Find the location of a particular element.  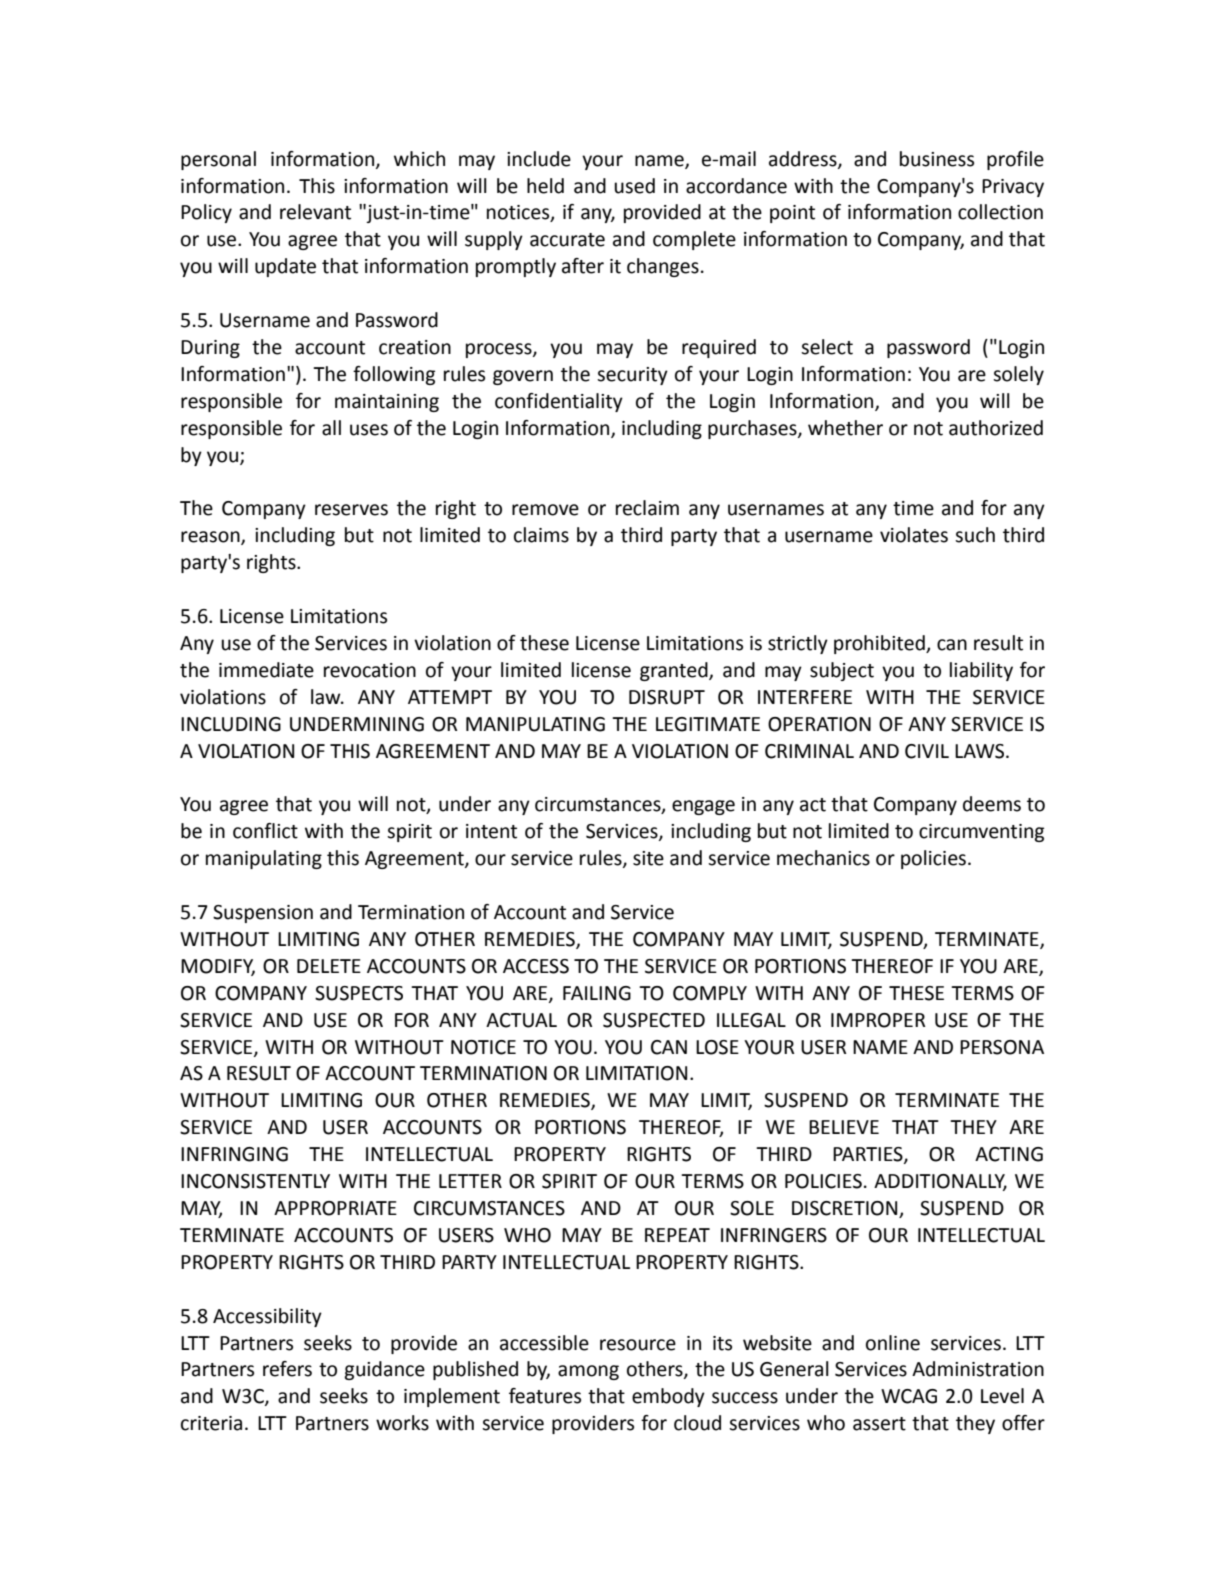

DELETE is located at coordinates (329, 966).
